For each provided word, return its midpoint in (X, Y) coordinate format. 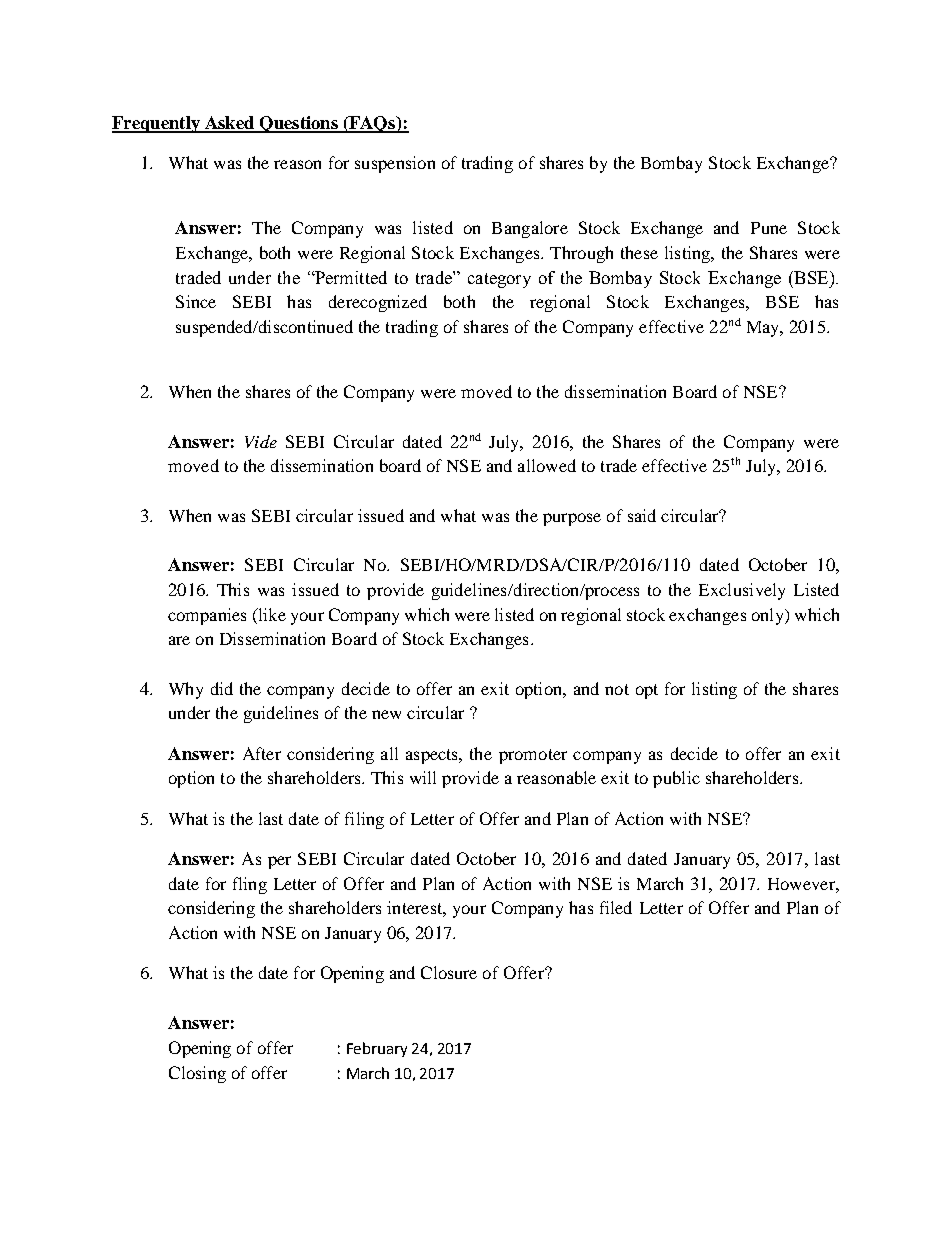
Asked (229, 124)
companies (207, 616)
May (764, 329)
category (499, 280)
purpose (572, 519)
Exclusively (742, 591)
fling (250, 885)
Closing (197, 1074)
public (676, 779)
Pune (769, 228)
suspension (395, 164)
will (423, 777)
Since (196, 301)
